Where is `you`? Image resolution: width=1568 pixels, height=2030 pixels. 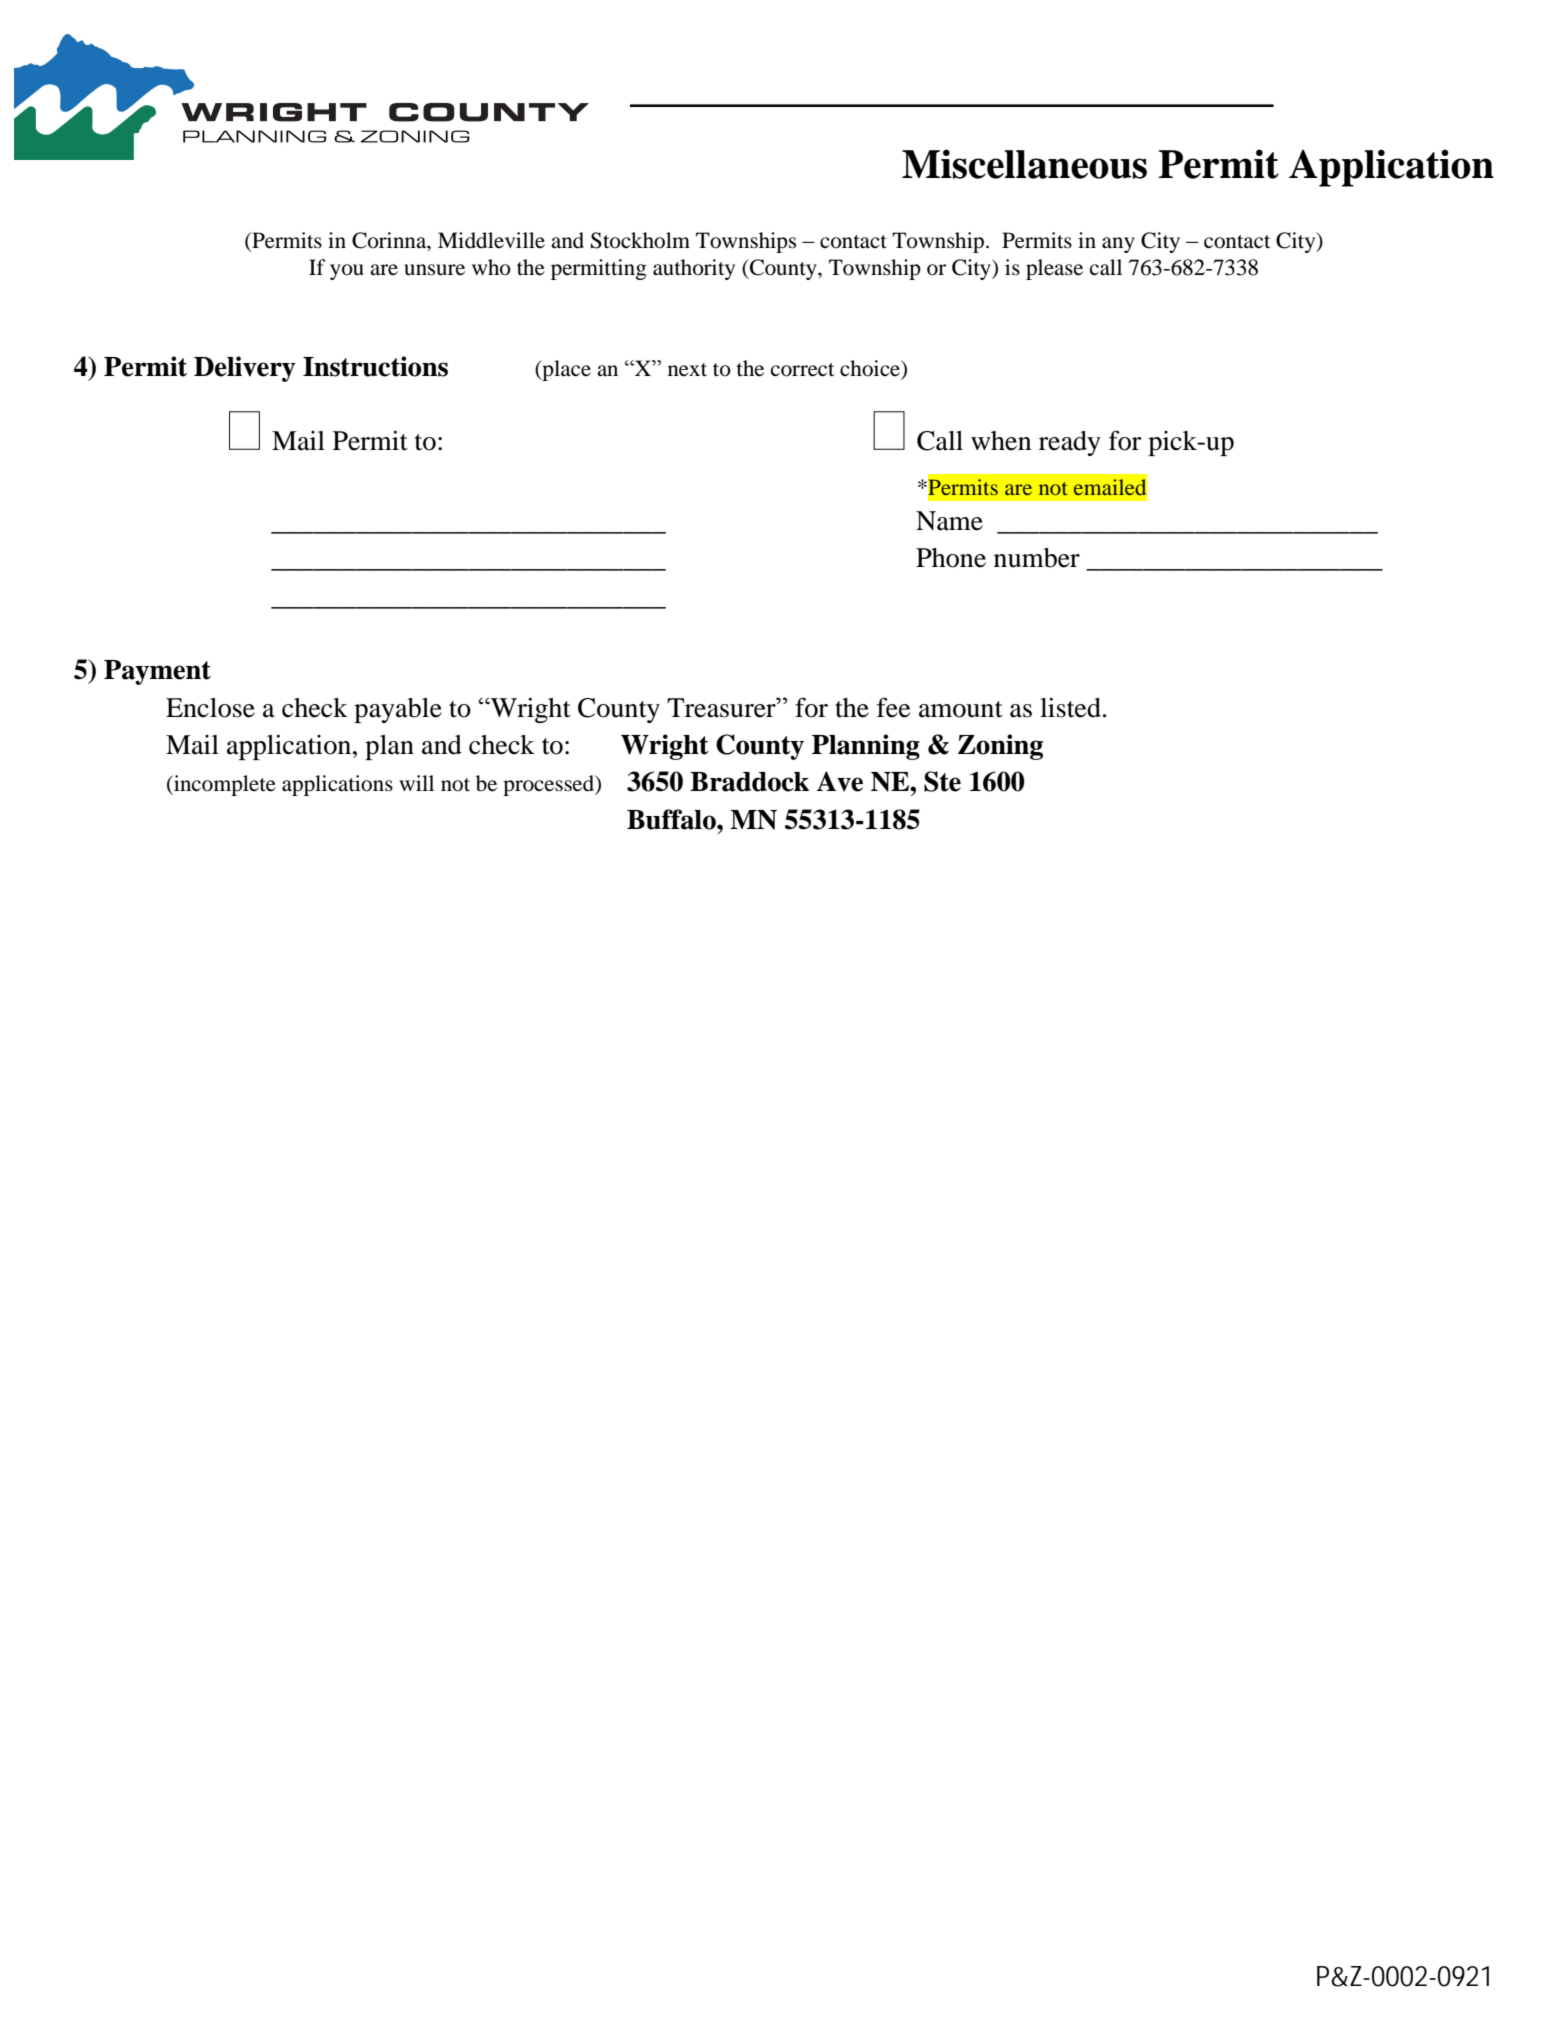
you is located at coordinates (347, 272).
